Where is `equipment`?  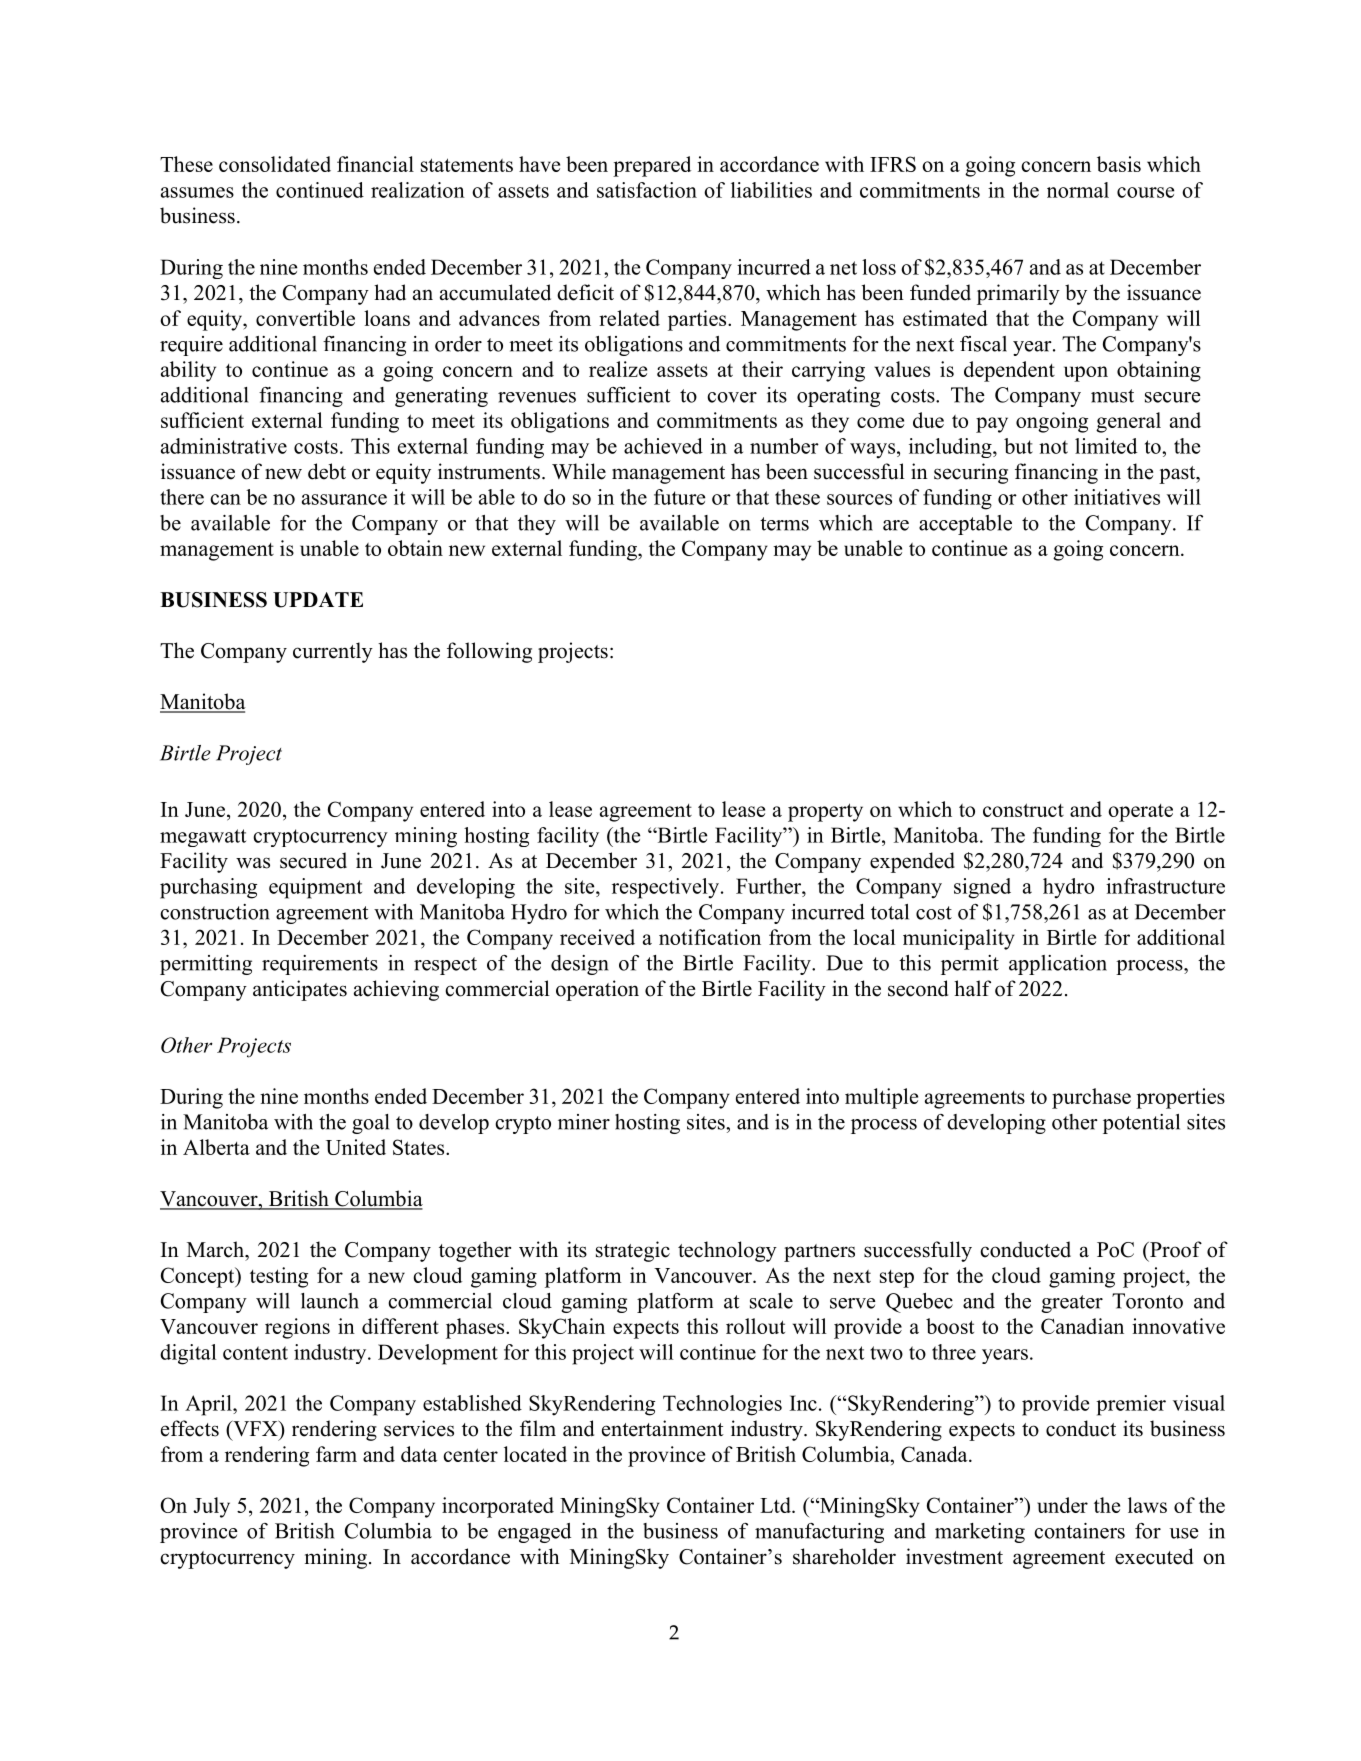 equipment is located at coordinates (315, 888).
